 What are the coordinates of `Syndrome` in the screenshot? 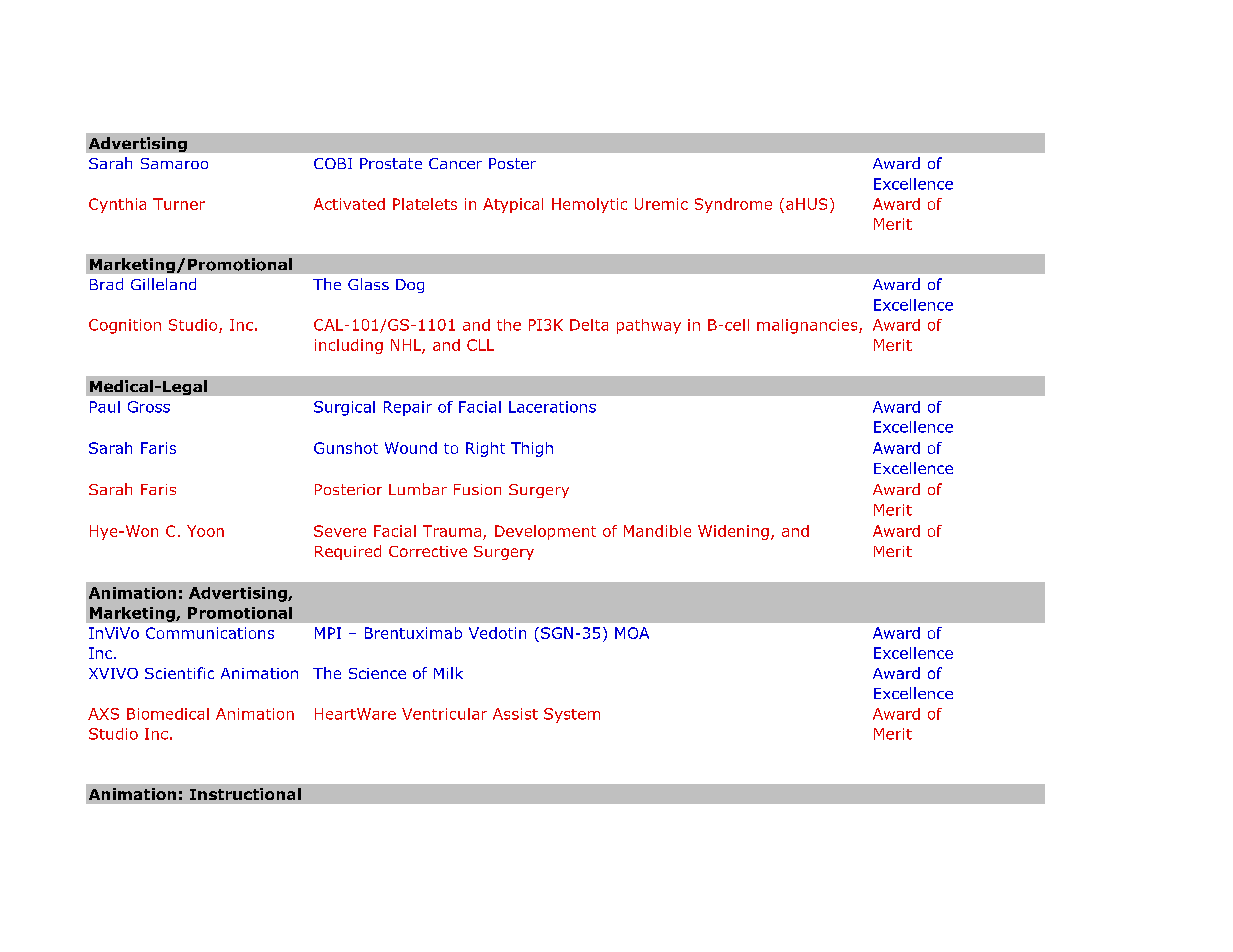 It's located at (733, 205).
